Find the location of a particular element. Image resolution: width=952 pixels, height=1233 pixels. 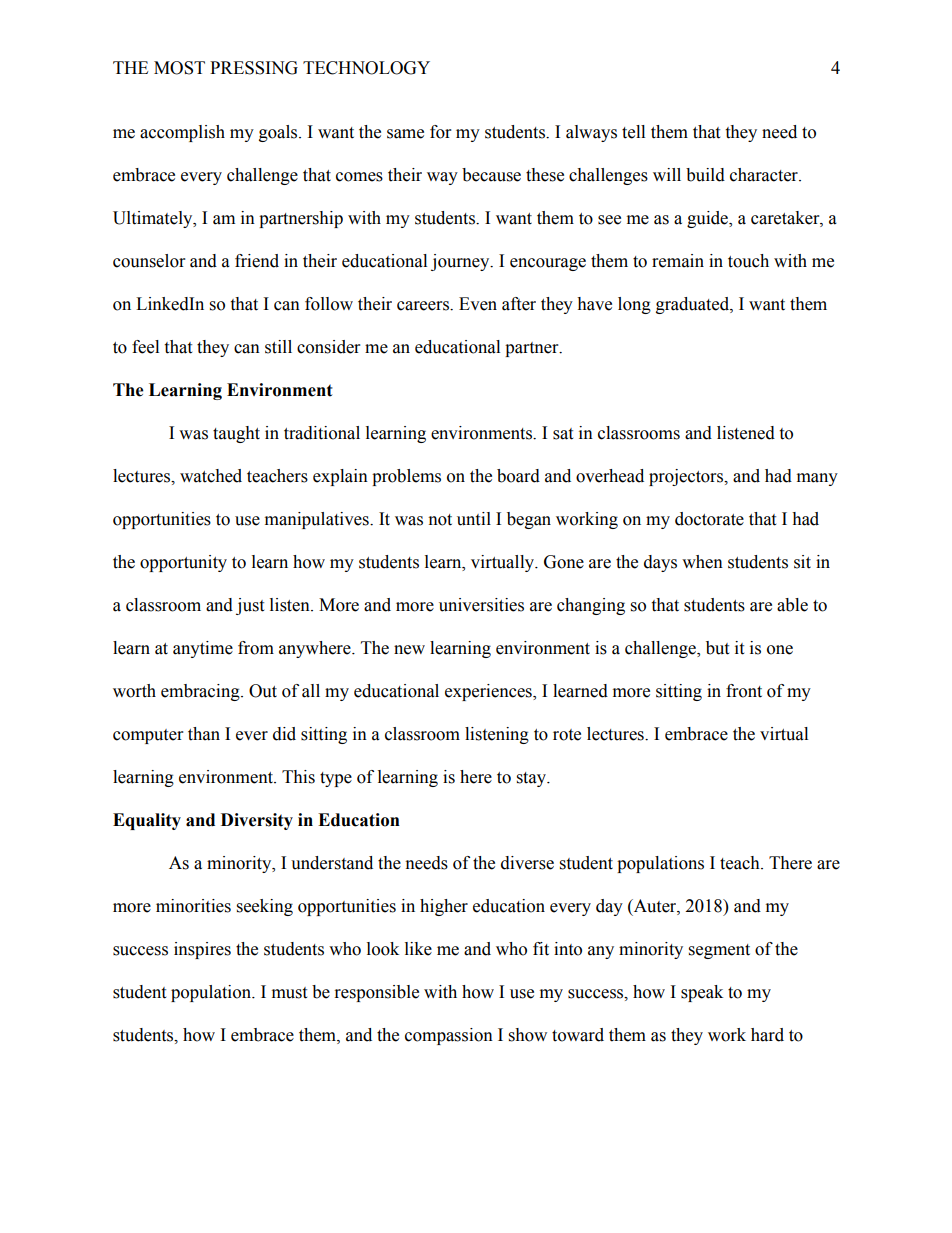

MOST is located at coordinates (179, 68).
